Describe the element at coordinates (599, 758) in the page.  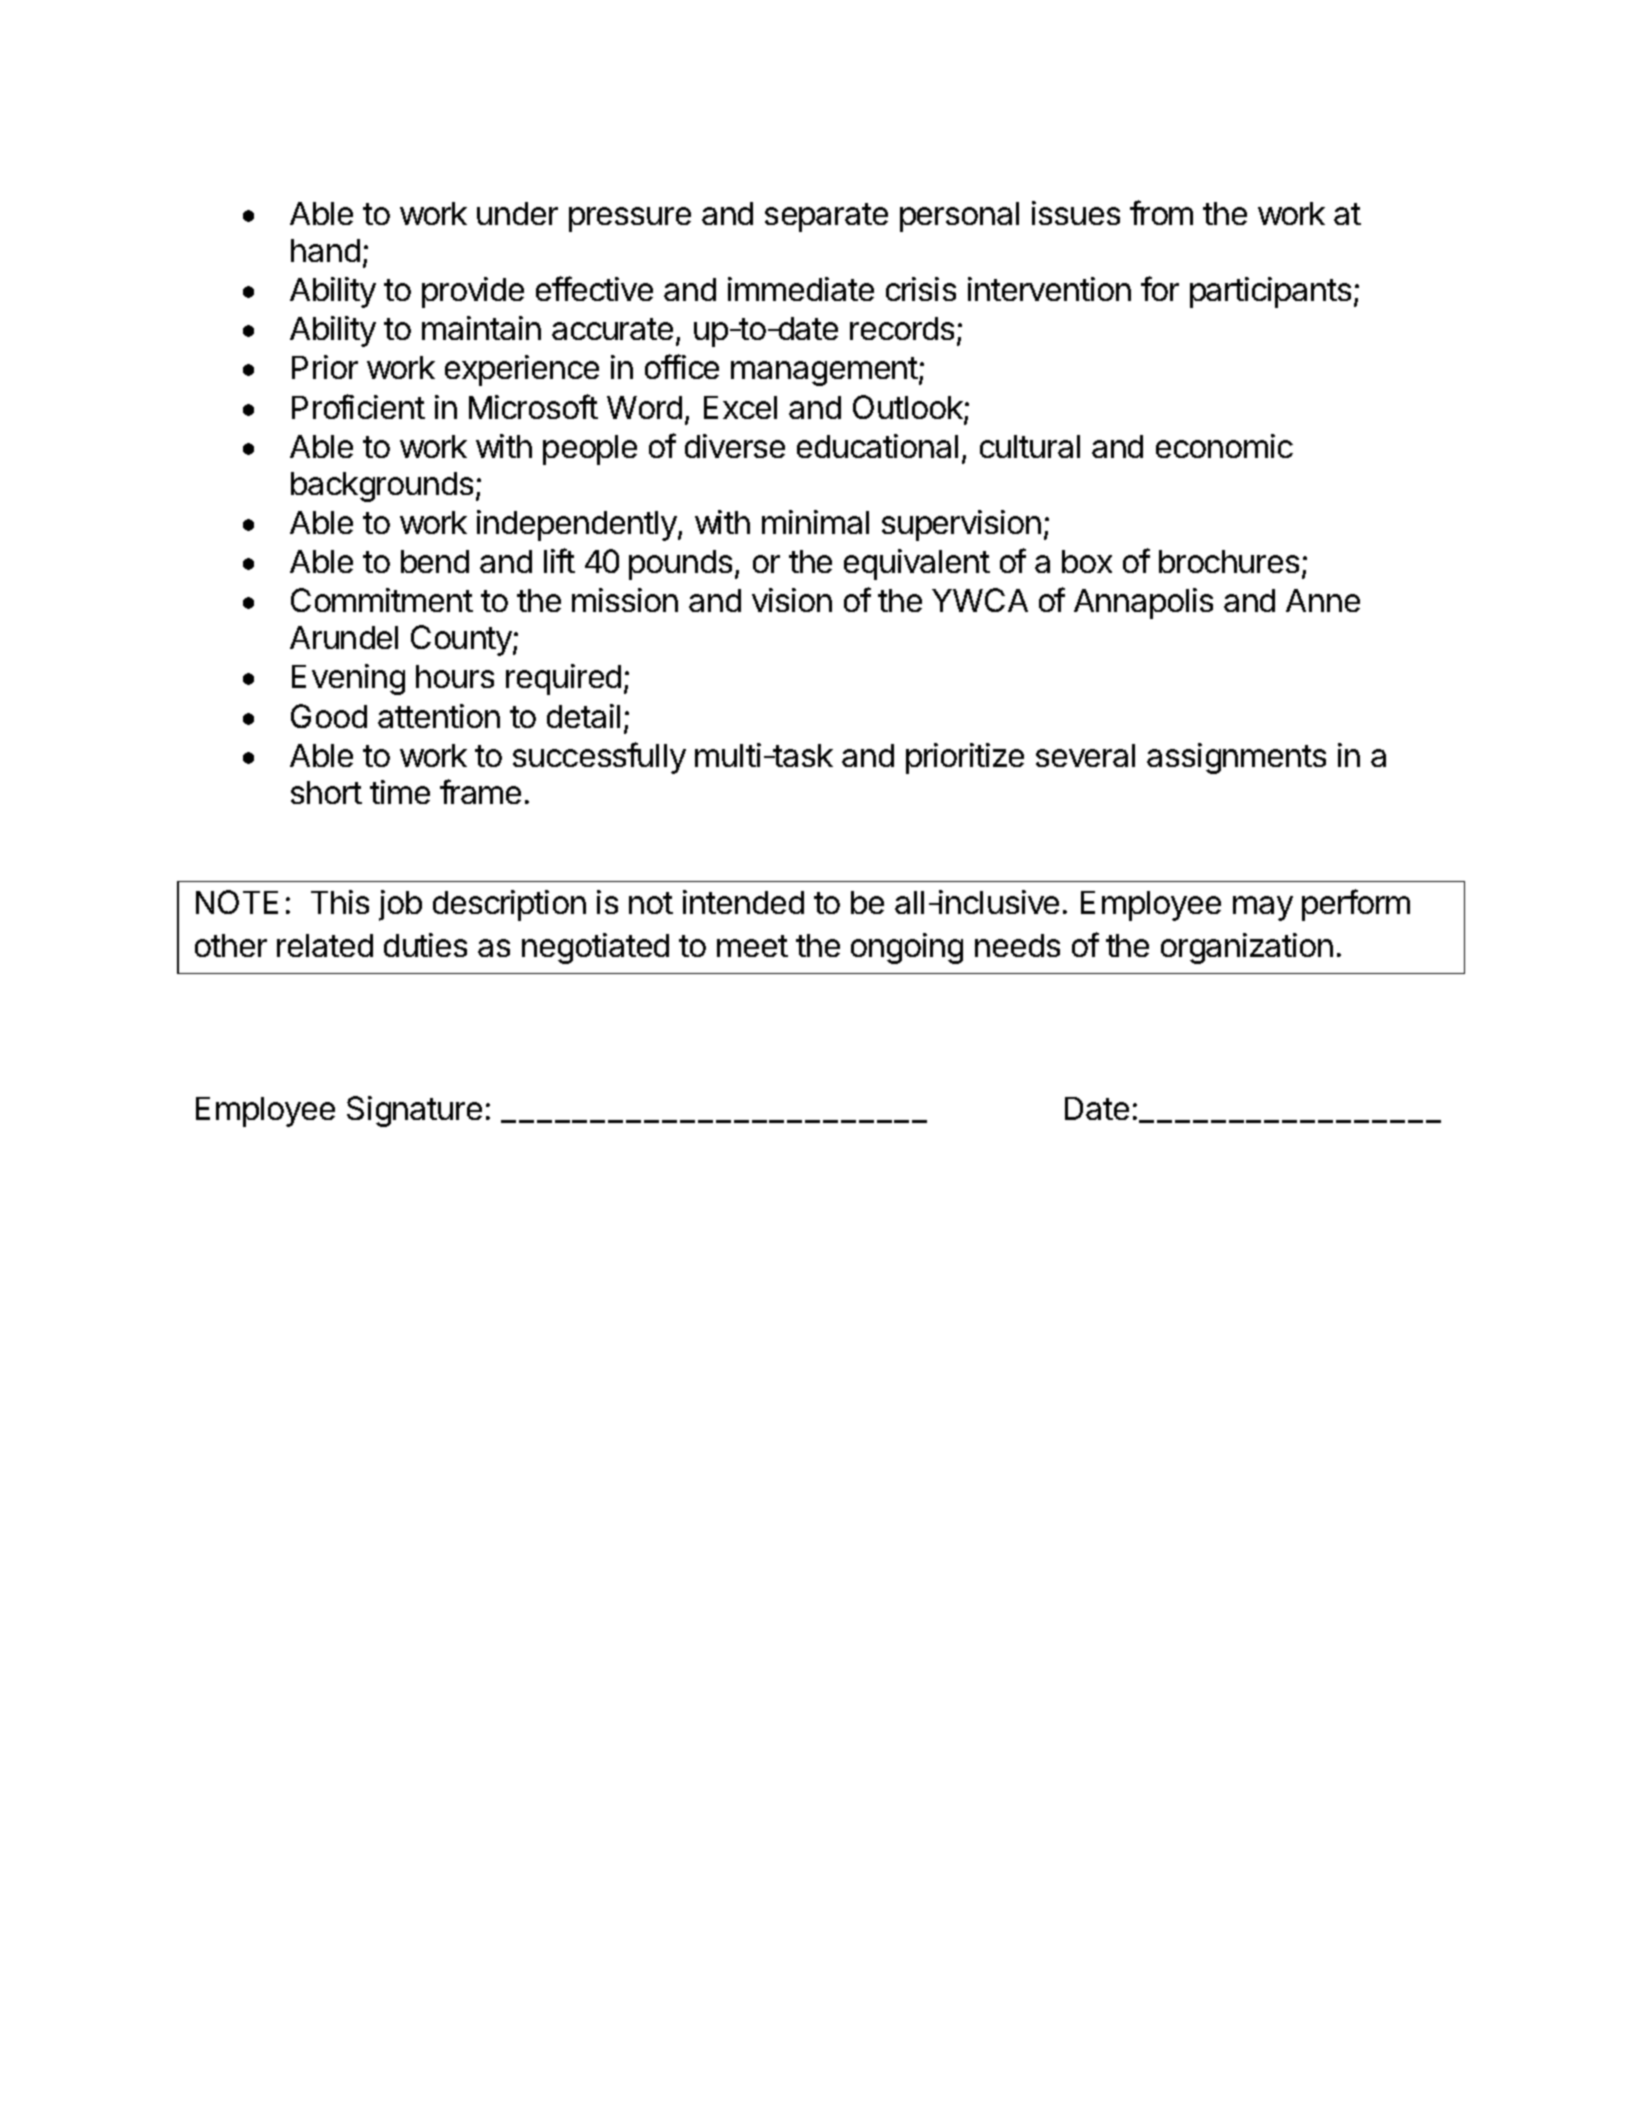
I see `successfully` at that location.
